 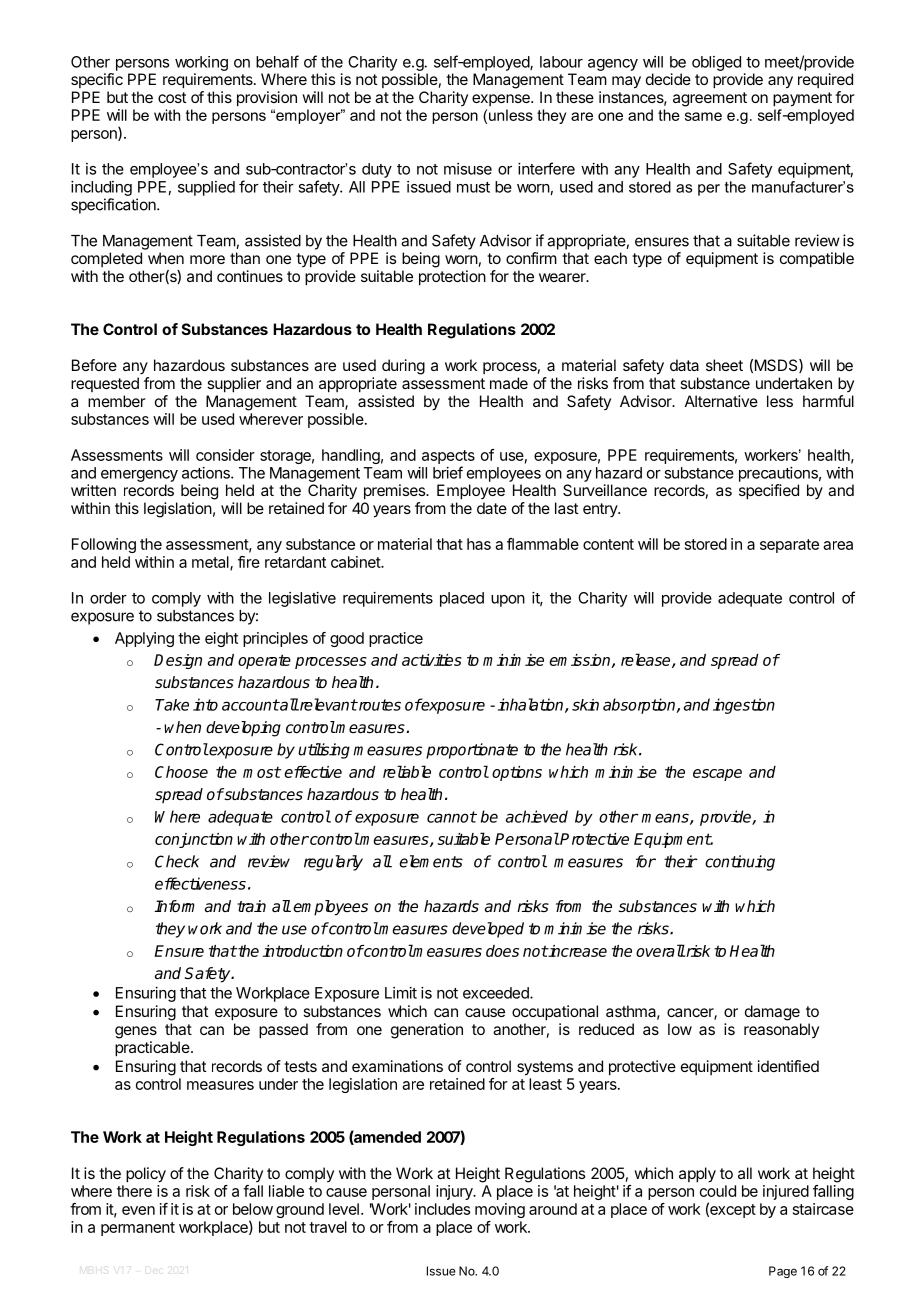 What do you see at coordinates (710, 99) in the image?
I see `agreement` at bounding box center [710, 99].
